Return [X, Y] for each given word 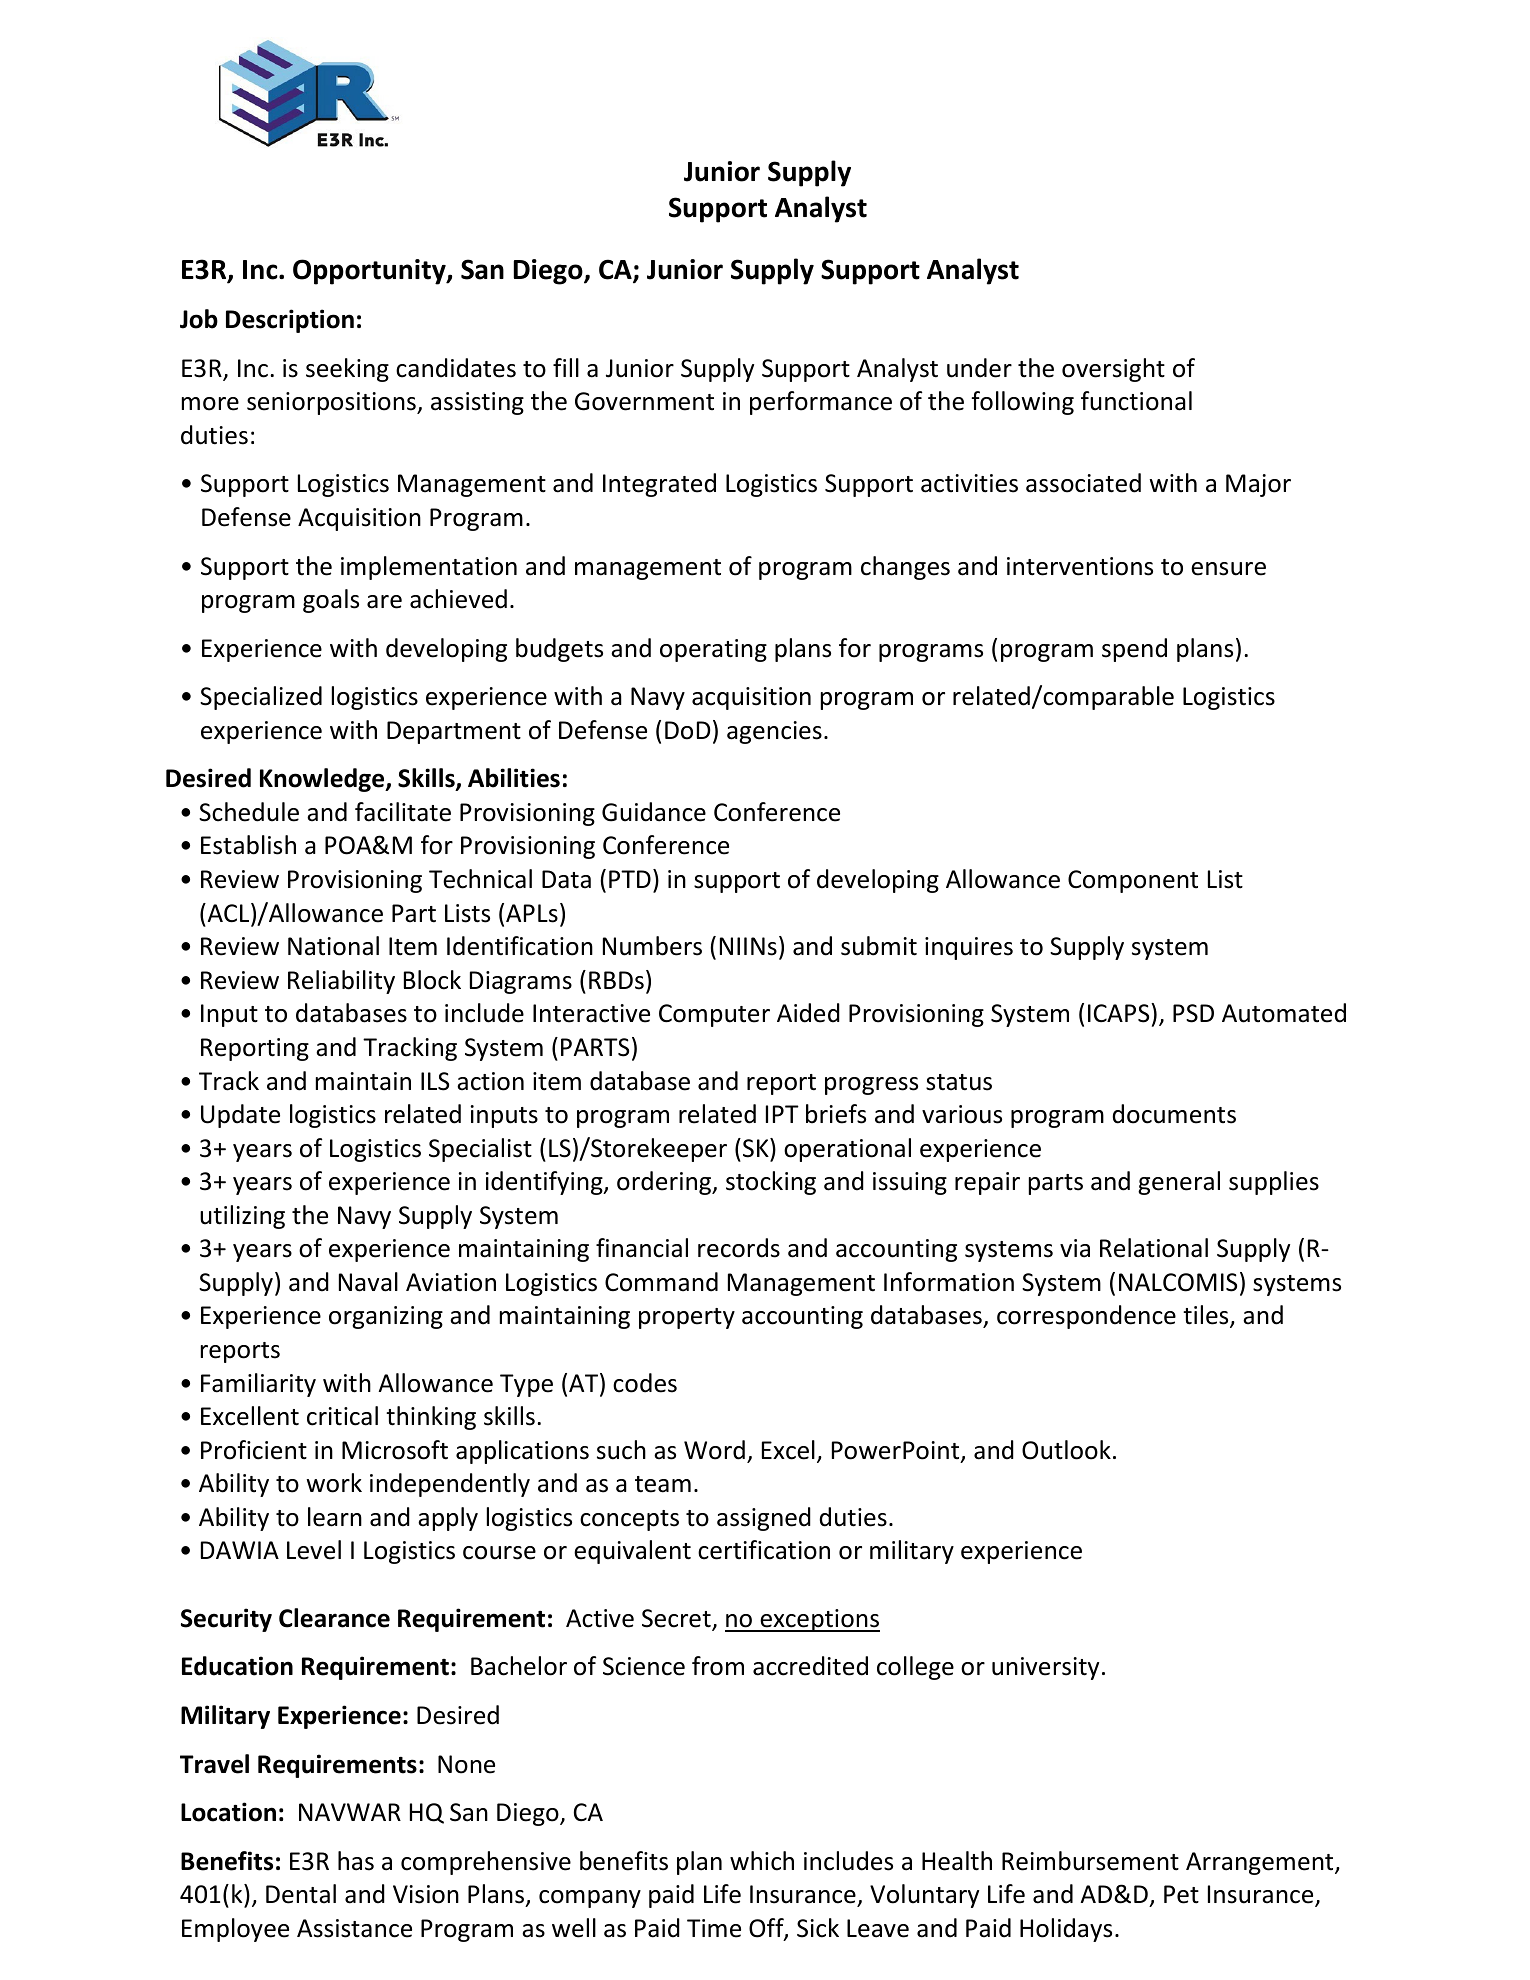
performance [821, 403]
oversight [1113, 370]
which [762, 1861]
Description [290, 321]
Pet [1181, 1894]
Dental [301, 1894]
